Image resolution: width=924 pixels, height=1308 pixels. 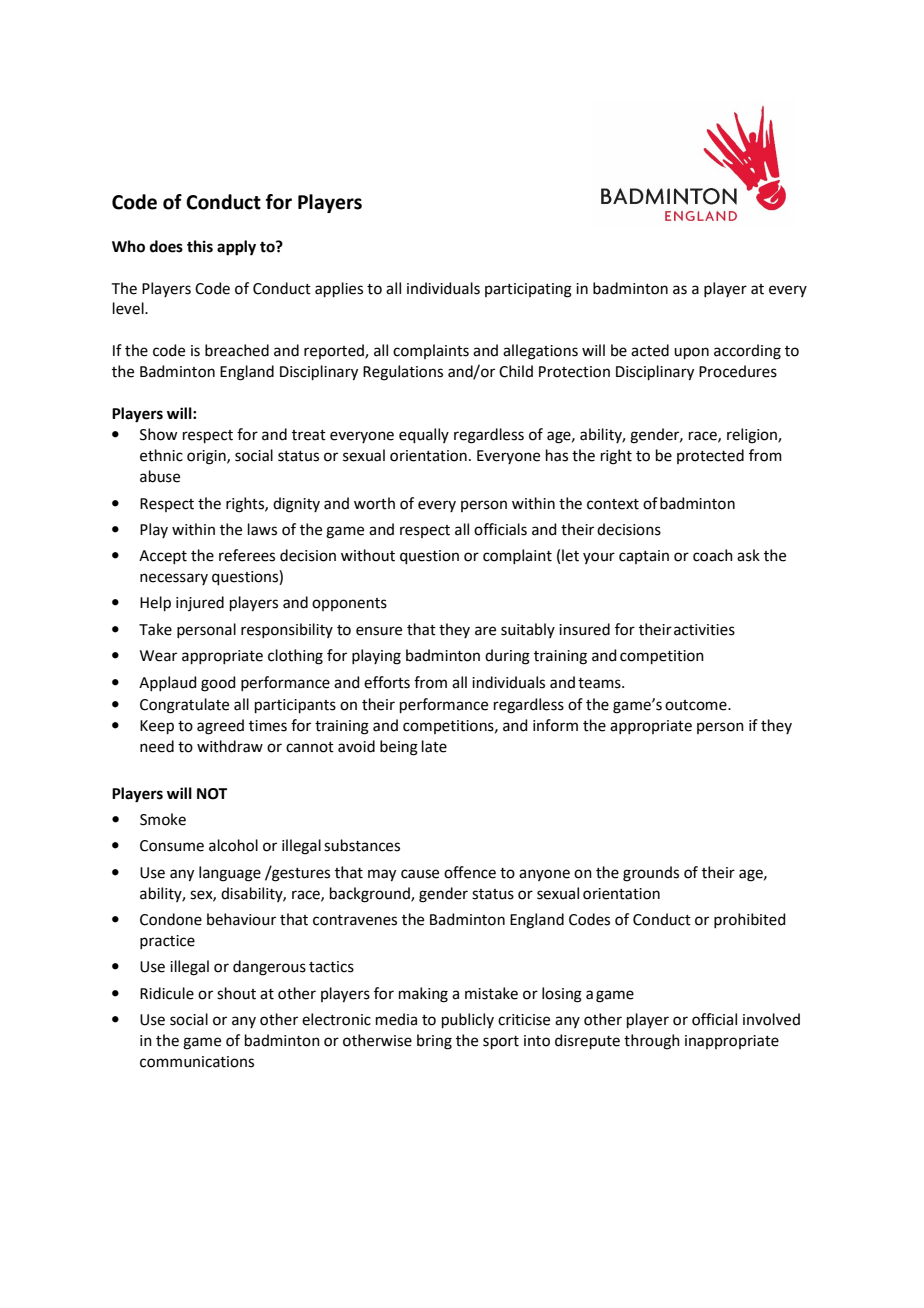 What do you see at coordinates (434, 1042) in the document?
I see `bring` at bounding box center [434, 1042].
